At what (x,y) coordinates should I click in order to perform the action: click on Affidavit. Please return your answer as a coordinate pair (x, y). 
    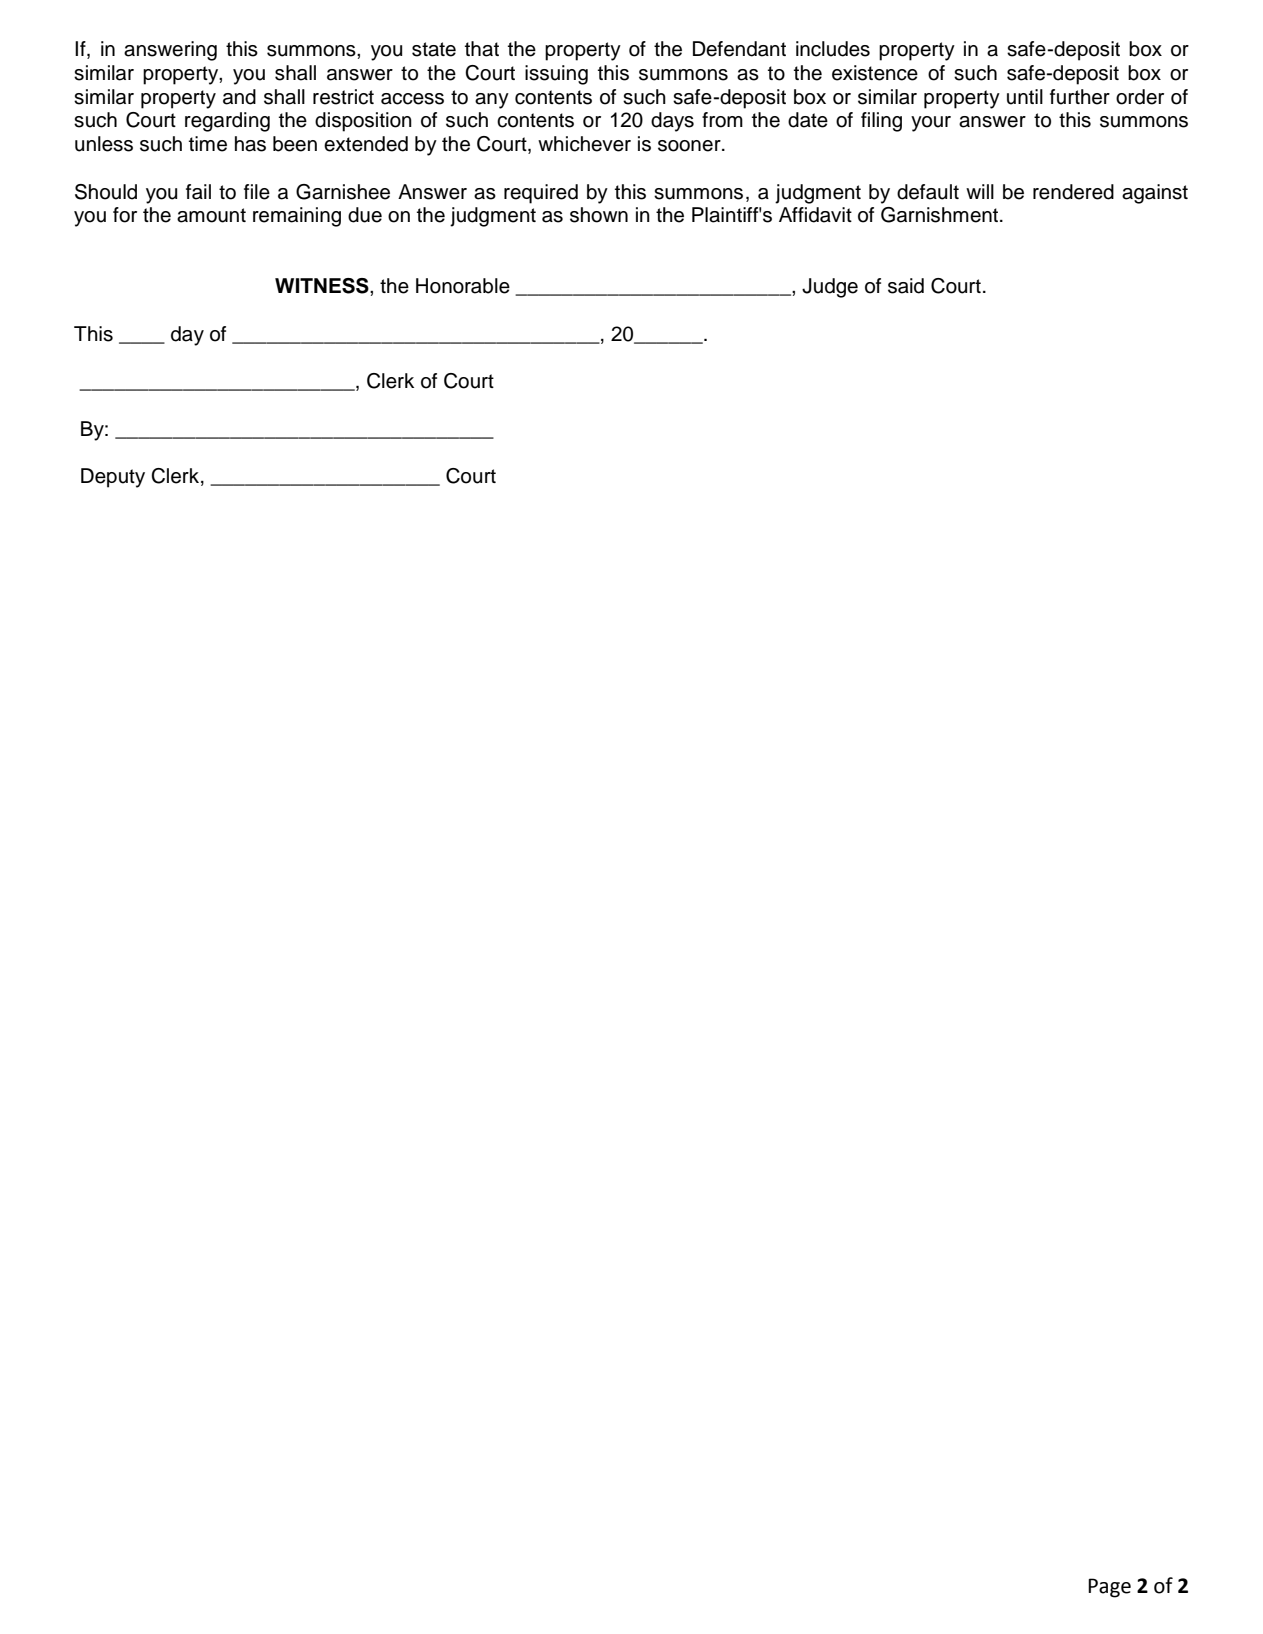
    Looking at the image, I should click on (815, 215).
